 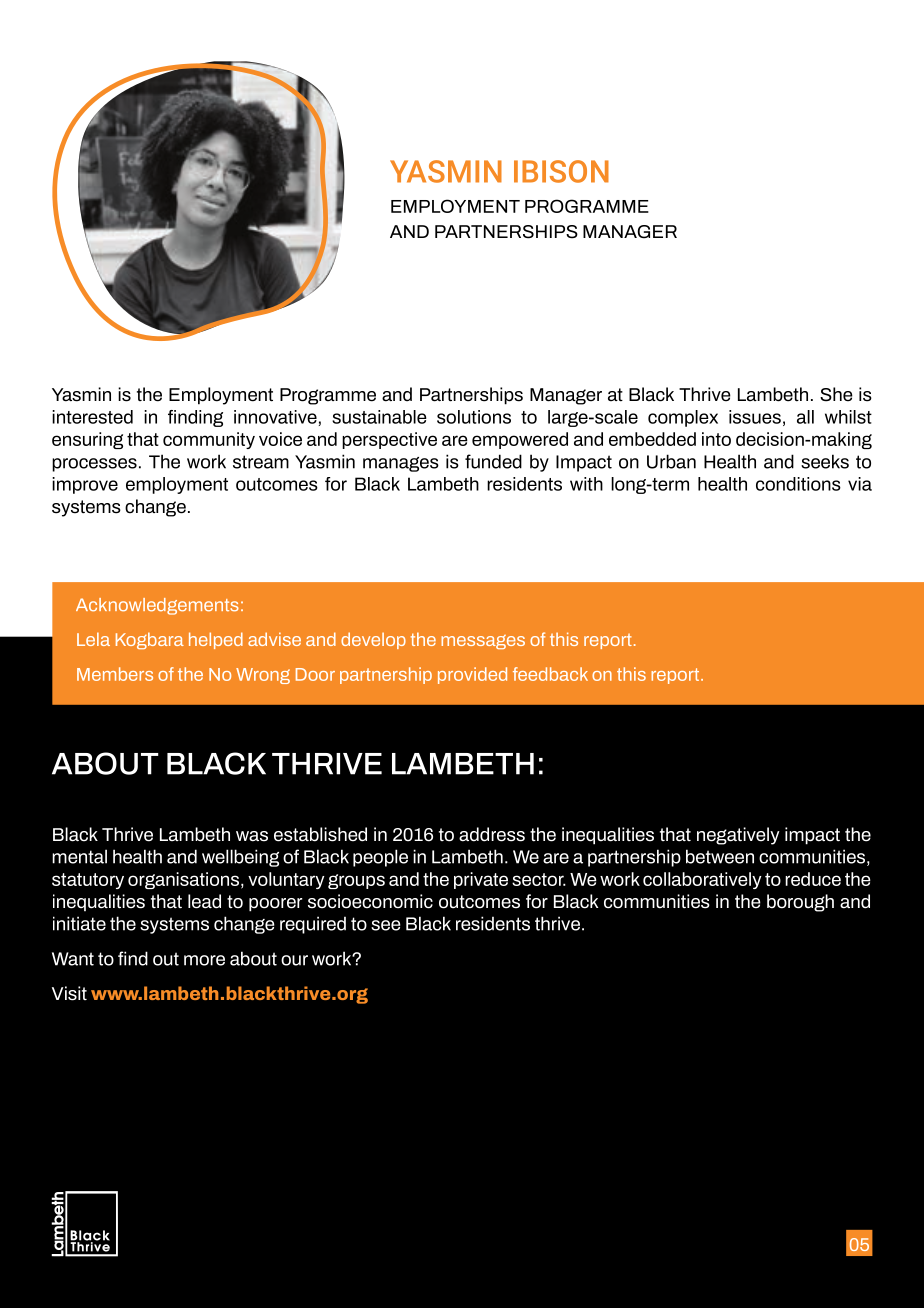 What do you see at coordinates (252, 836) in the screenshot?
I see `was` at bounding box center [252, 836].
